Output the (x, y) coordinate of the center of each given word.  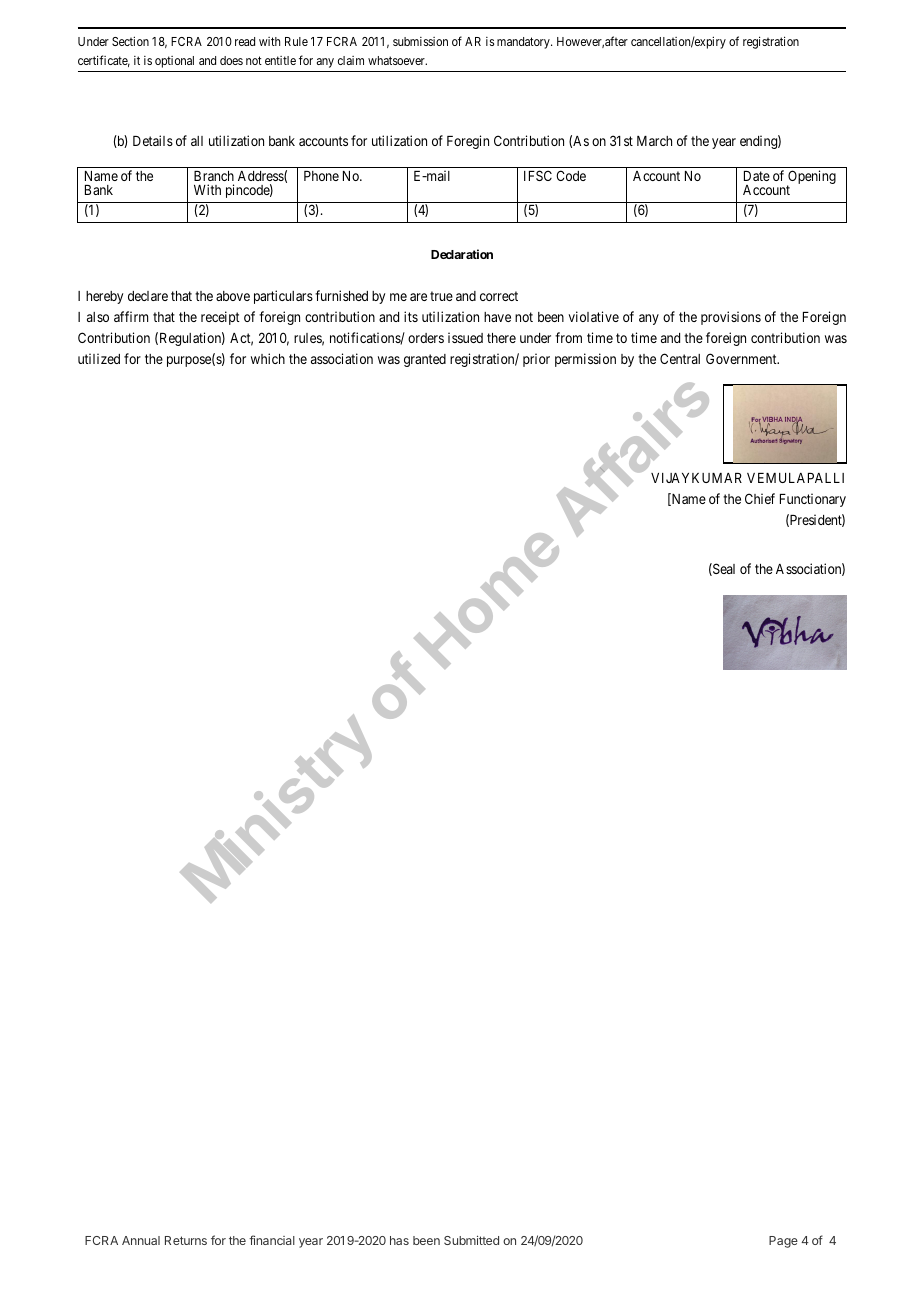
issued (465, 337)
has (399, 1240)
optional (174, 62)
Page (783, 1242)
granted (425, 360)
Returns (186, 1240)
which (268, 358)
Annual (141, 1240)
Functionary (813, 500)
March (654, 141)
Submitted (471, 1240)
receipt (220, 318)
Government (742, 358)
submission (420, 41)
